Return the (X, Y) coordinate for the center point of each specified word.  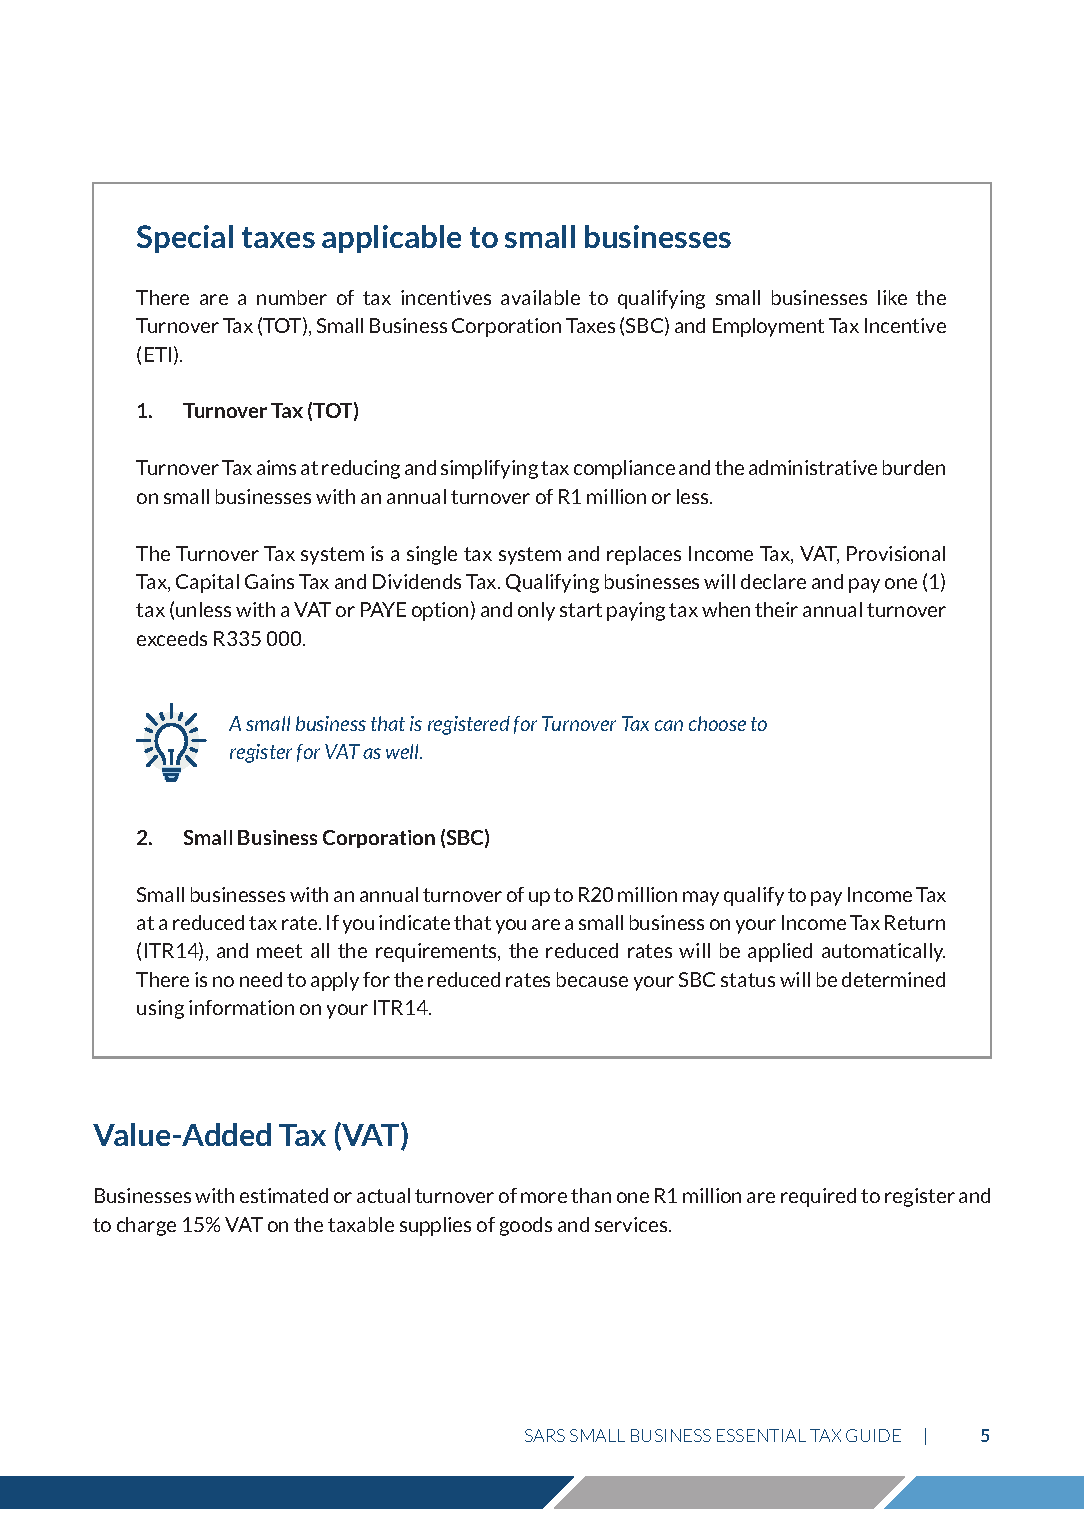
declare (773, 581)
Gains (269, 581)
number (292, 297)
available (540, 297)
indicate (414, 922)
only (536, 611)
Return (915, 922)
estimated (284, 1195)
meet (279, 951)
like (892, 297)
